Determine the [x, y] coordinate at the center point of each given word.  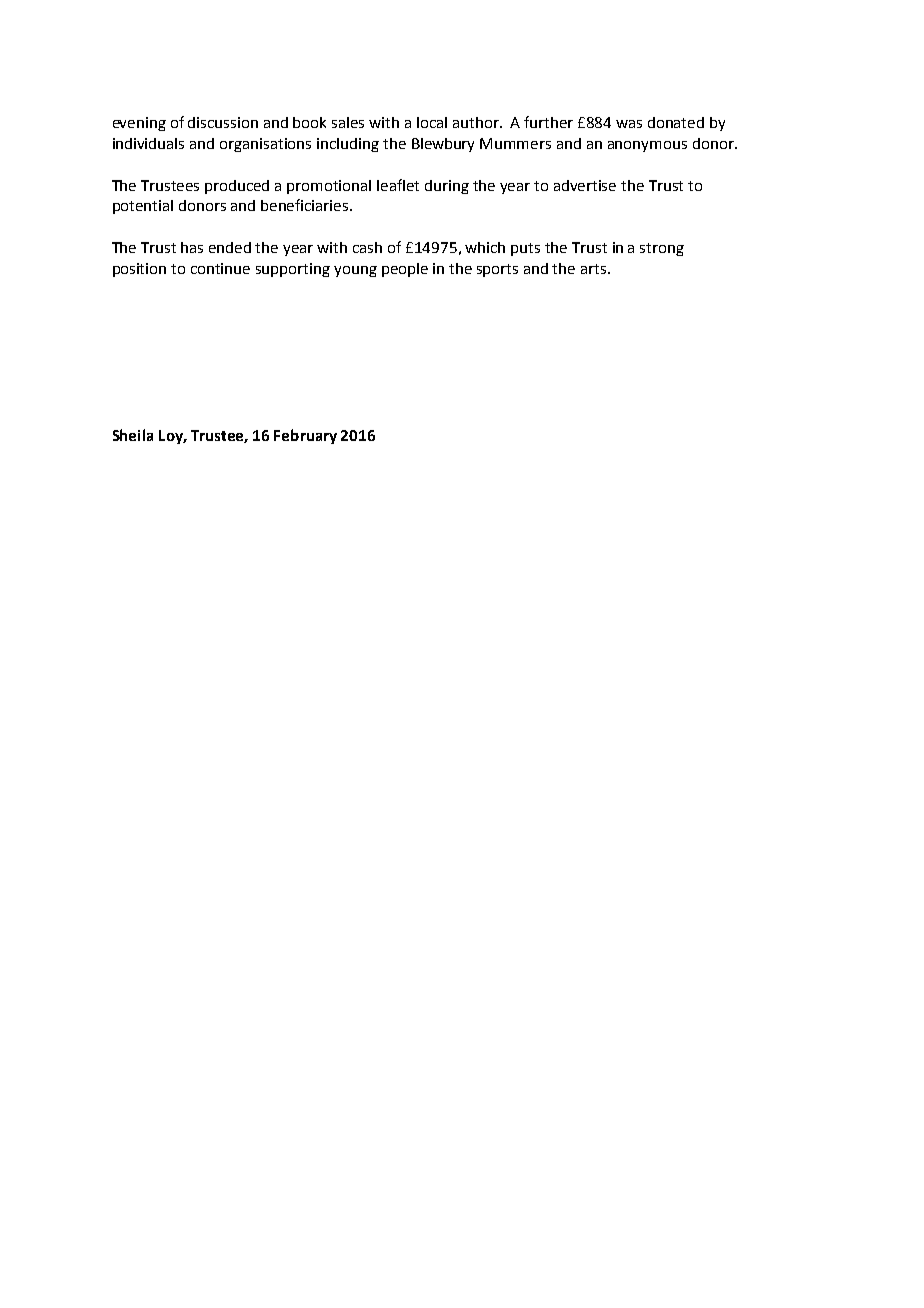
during [447, 187]
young [355, 271]
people [405, 270]
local [432, 122]
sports [497, 270]
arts [595, 269]
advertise [585, 185]
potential [143, 207]
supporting [293, 270]
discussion [223, 122]
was [629, 124]
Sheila [133, 435]
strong [662, 249]
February [305, 436]
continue [220, 268]
